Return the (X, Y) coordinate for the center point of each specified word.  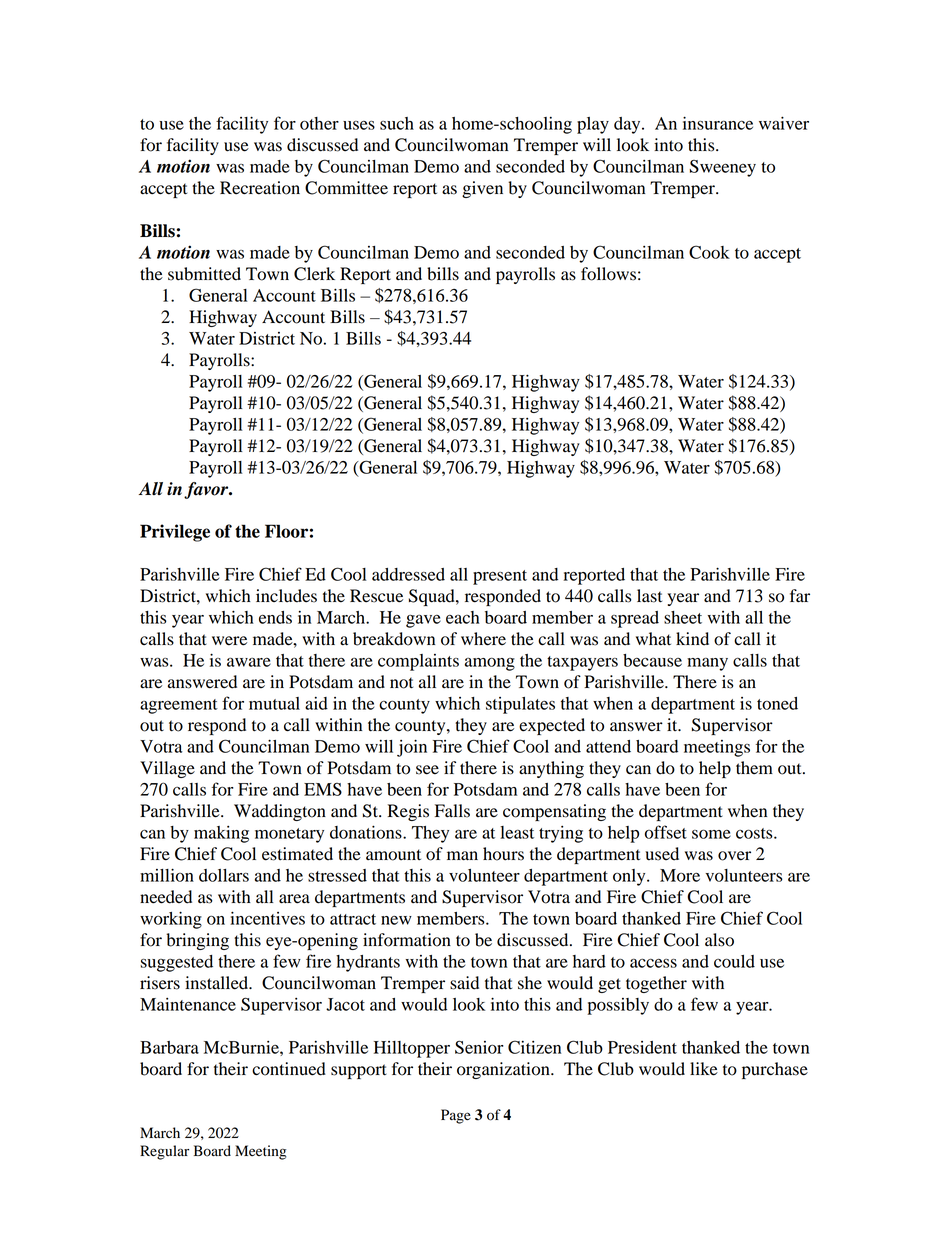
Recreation (260, 188)
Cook (709, 252)
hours (503, 854)
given (482, 189)
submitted (204, 274)
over (734, 856)
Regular (164, 1152)
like (704, 1069)
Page (456, 1116)
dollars (224, 875)
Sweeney (723, 168)
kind (692, 639)
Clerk (314, 274)
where (483, 639)
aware (249, 662)
